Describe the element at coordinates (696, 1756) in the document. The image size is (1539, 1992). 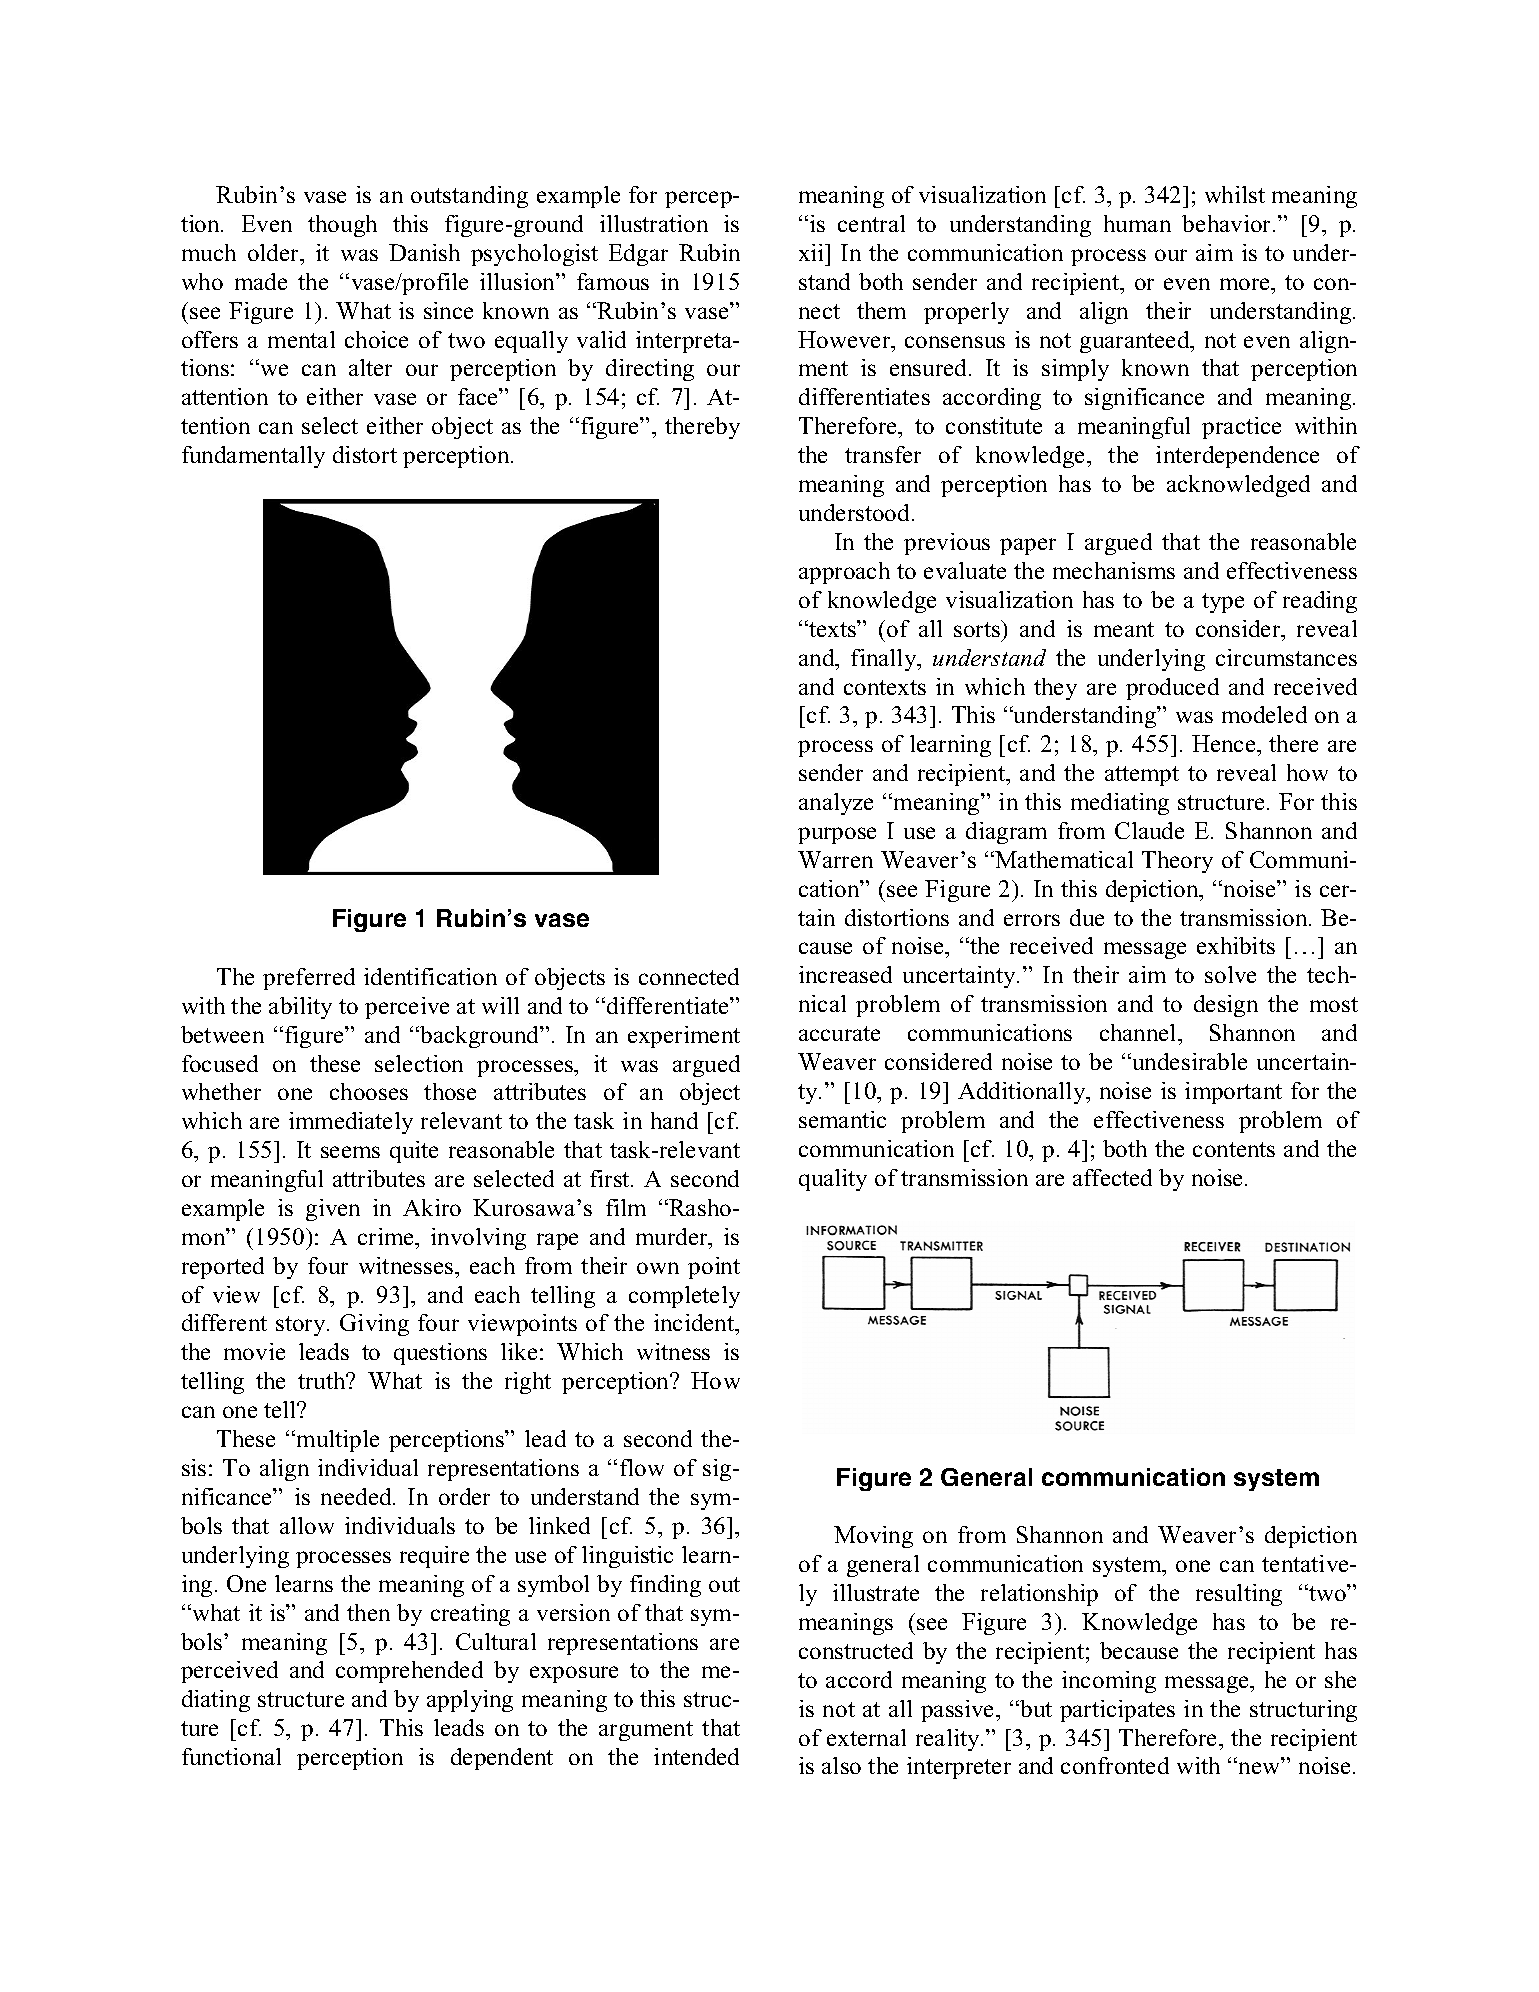
I see `intended` at that location.
